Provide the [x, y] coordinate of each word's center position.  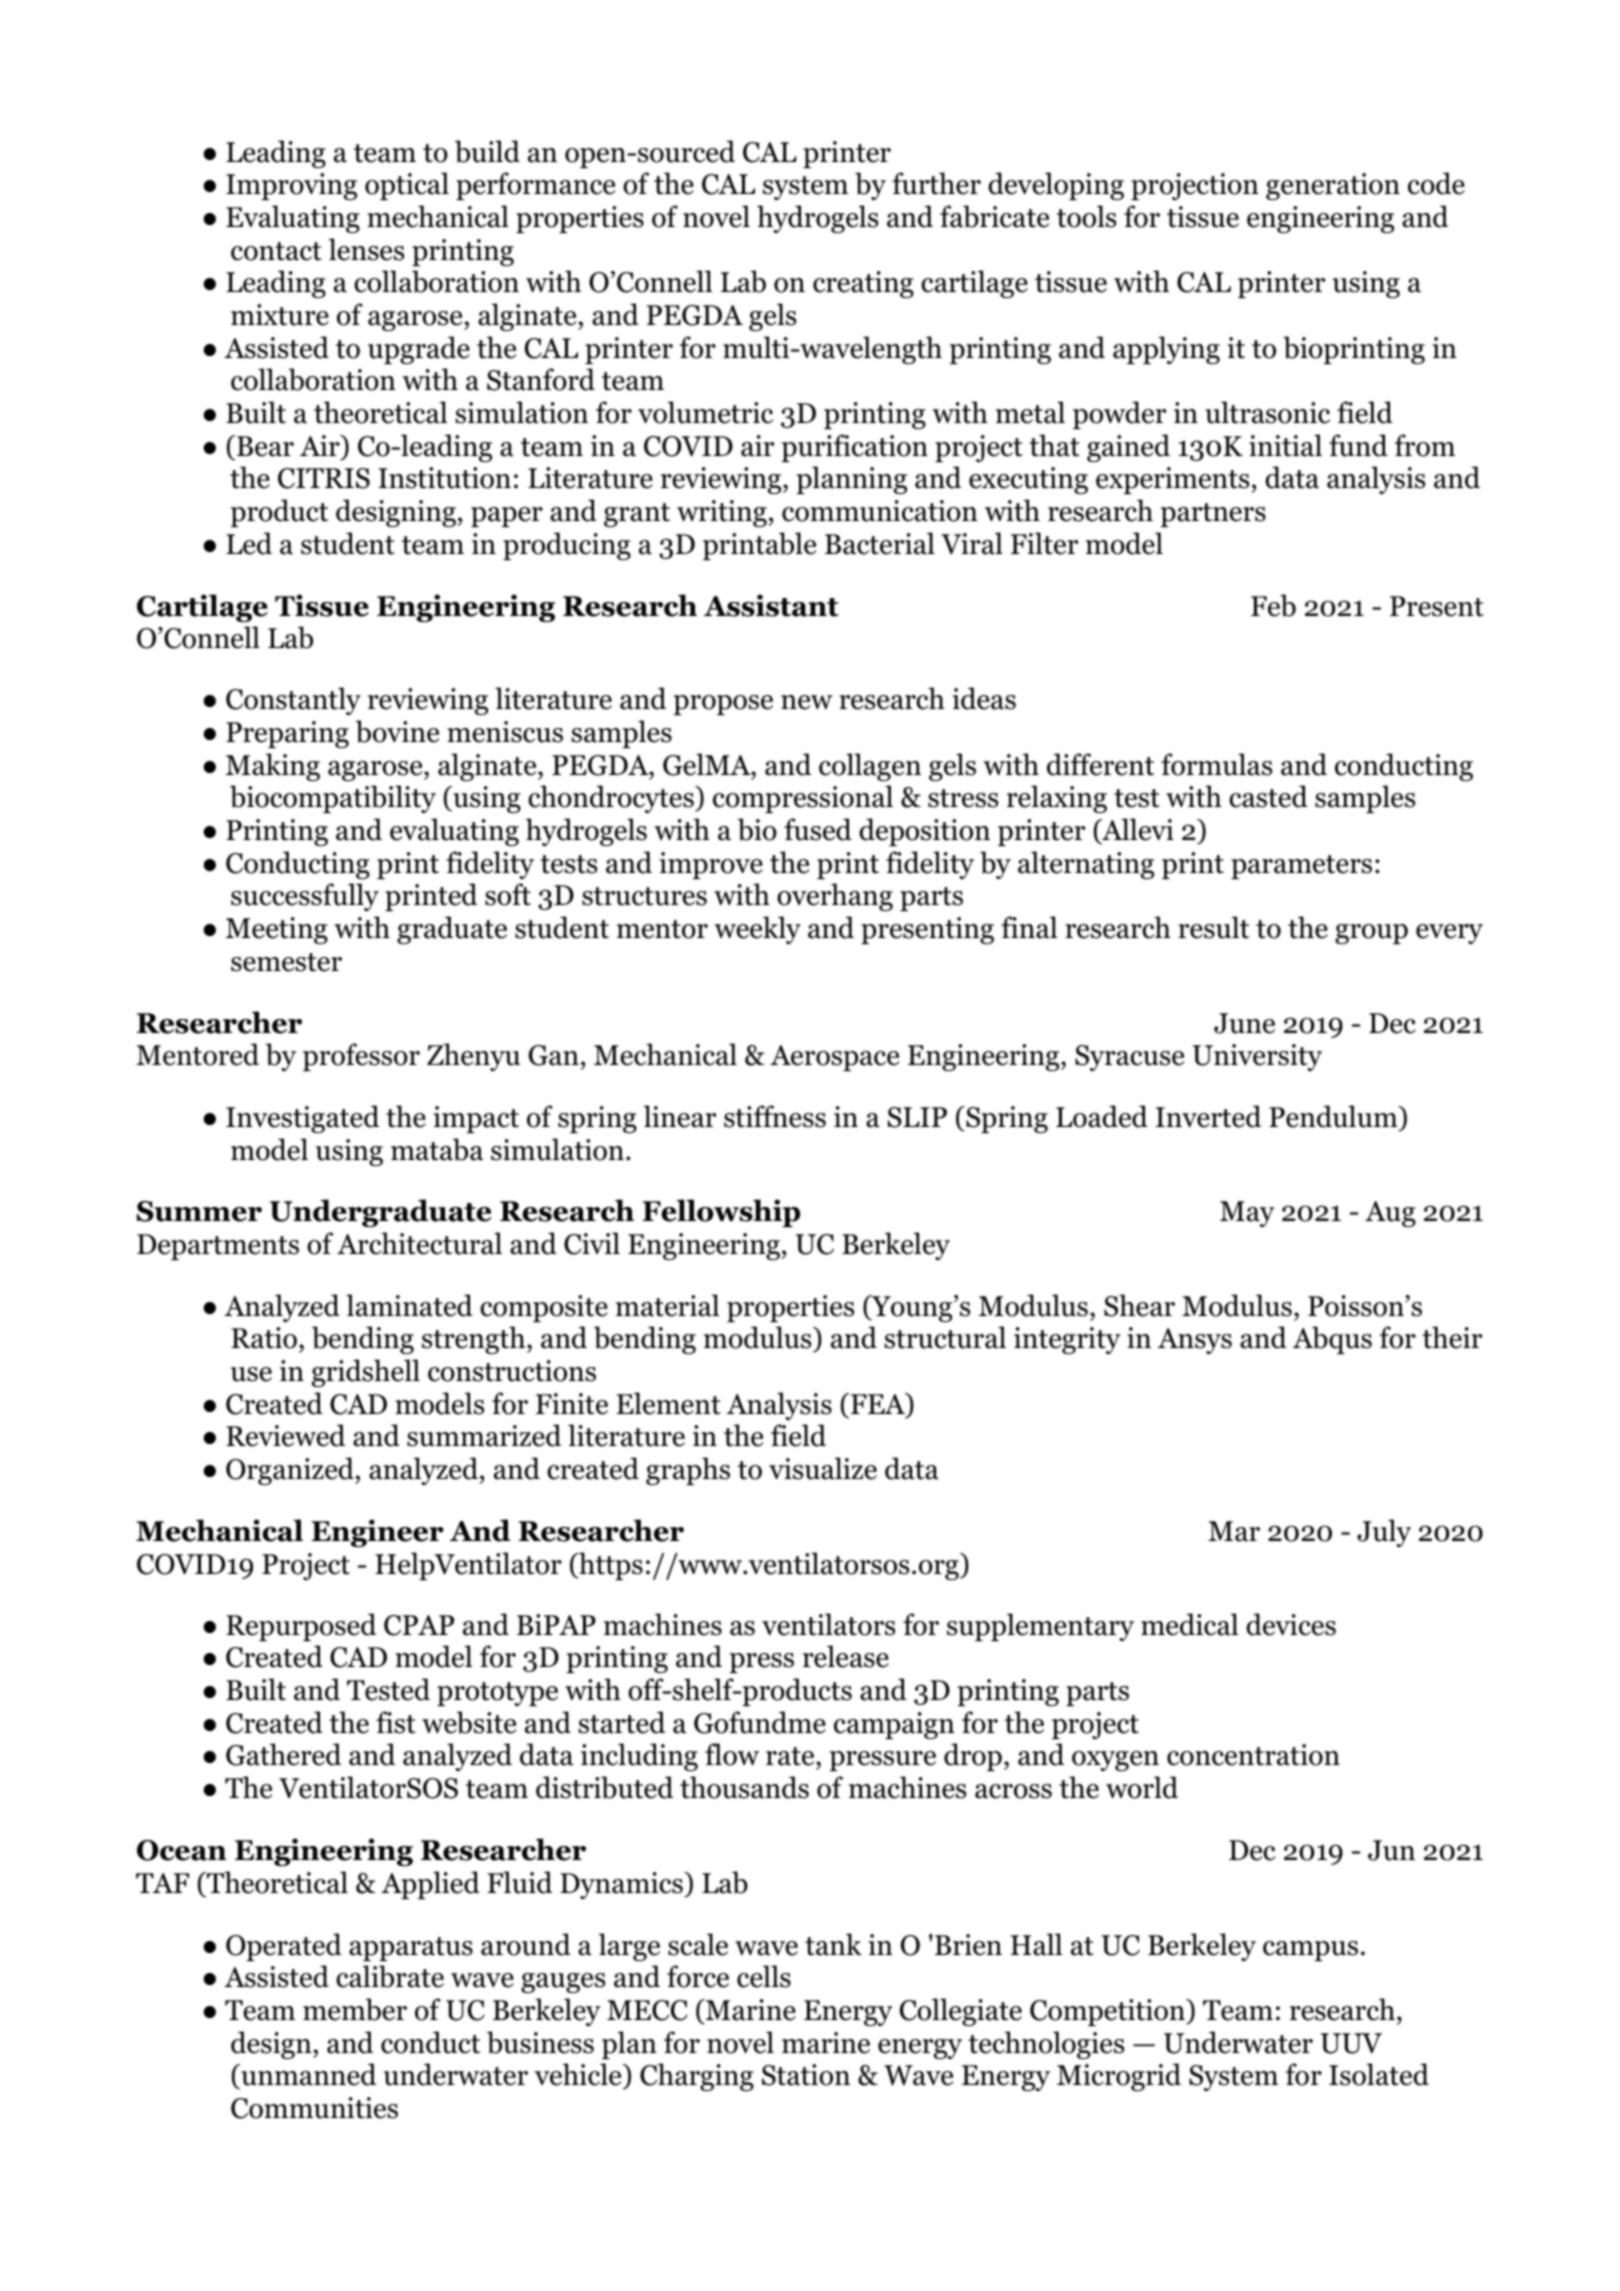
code [1436, 183]
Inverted [1208, 1116]
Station [806, 2075]
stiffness [775, 1116]
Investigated [302, 1119]
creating [863, 284]
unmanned [307, 2076]
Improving [291, 186]
